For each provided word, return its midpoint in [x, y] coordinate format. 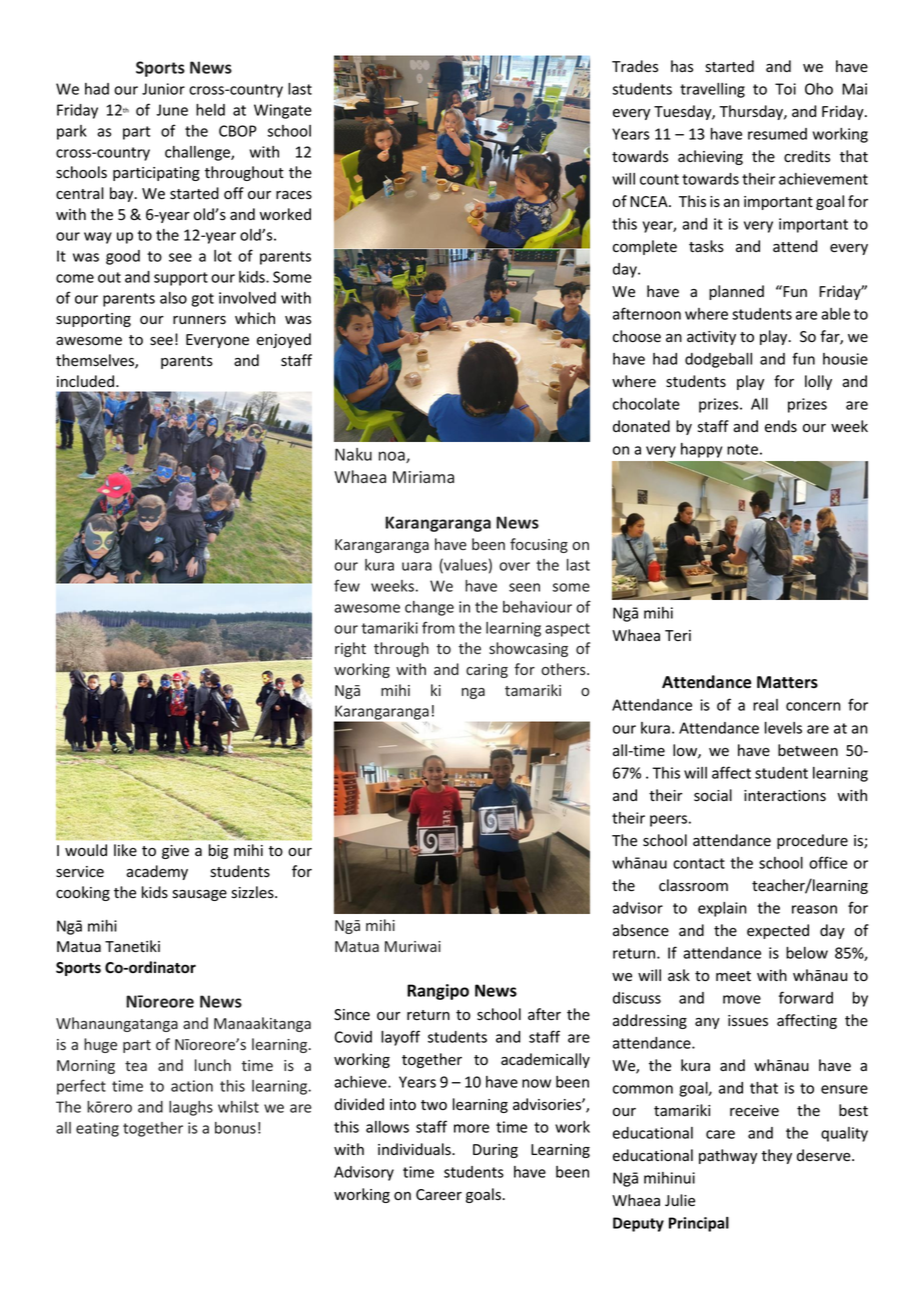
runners [199, 320]
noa [393, 457]
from [438, 627]
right [350, 649]
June [172, 110]
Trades [635, 66]
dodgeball [718, 360]
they [776, 1156]
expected [778, 931]
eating [97, 1129]
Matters [787, 682]
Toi [785, 89]
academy [157, 872]
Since [352, 1015]
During [495, 1151]
